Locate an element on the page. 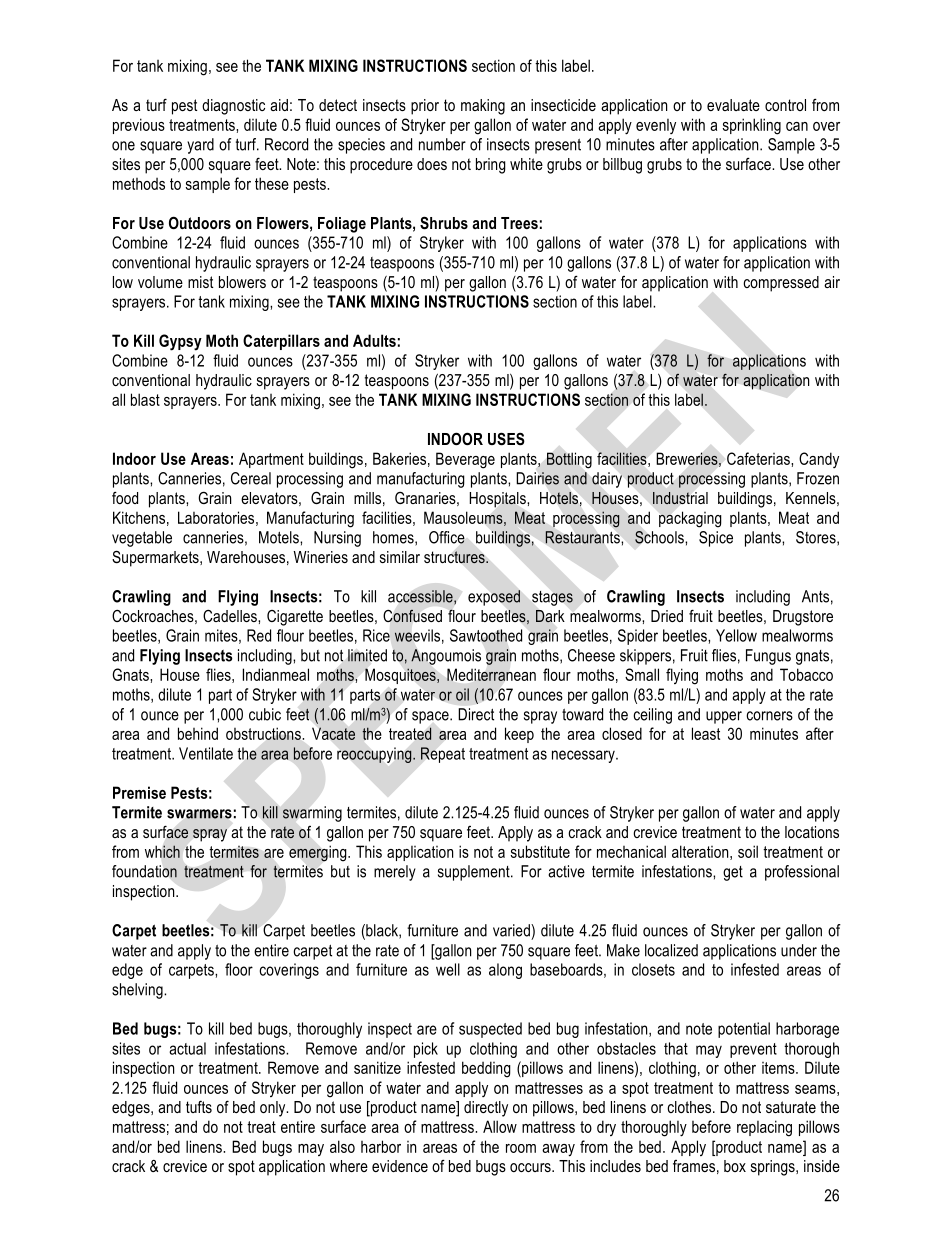 The height and width of the document is (1233, 952). Beverage is located at coordinates (465, 460).
